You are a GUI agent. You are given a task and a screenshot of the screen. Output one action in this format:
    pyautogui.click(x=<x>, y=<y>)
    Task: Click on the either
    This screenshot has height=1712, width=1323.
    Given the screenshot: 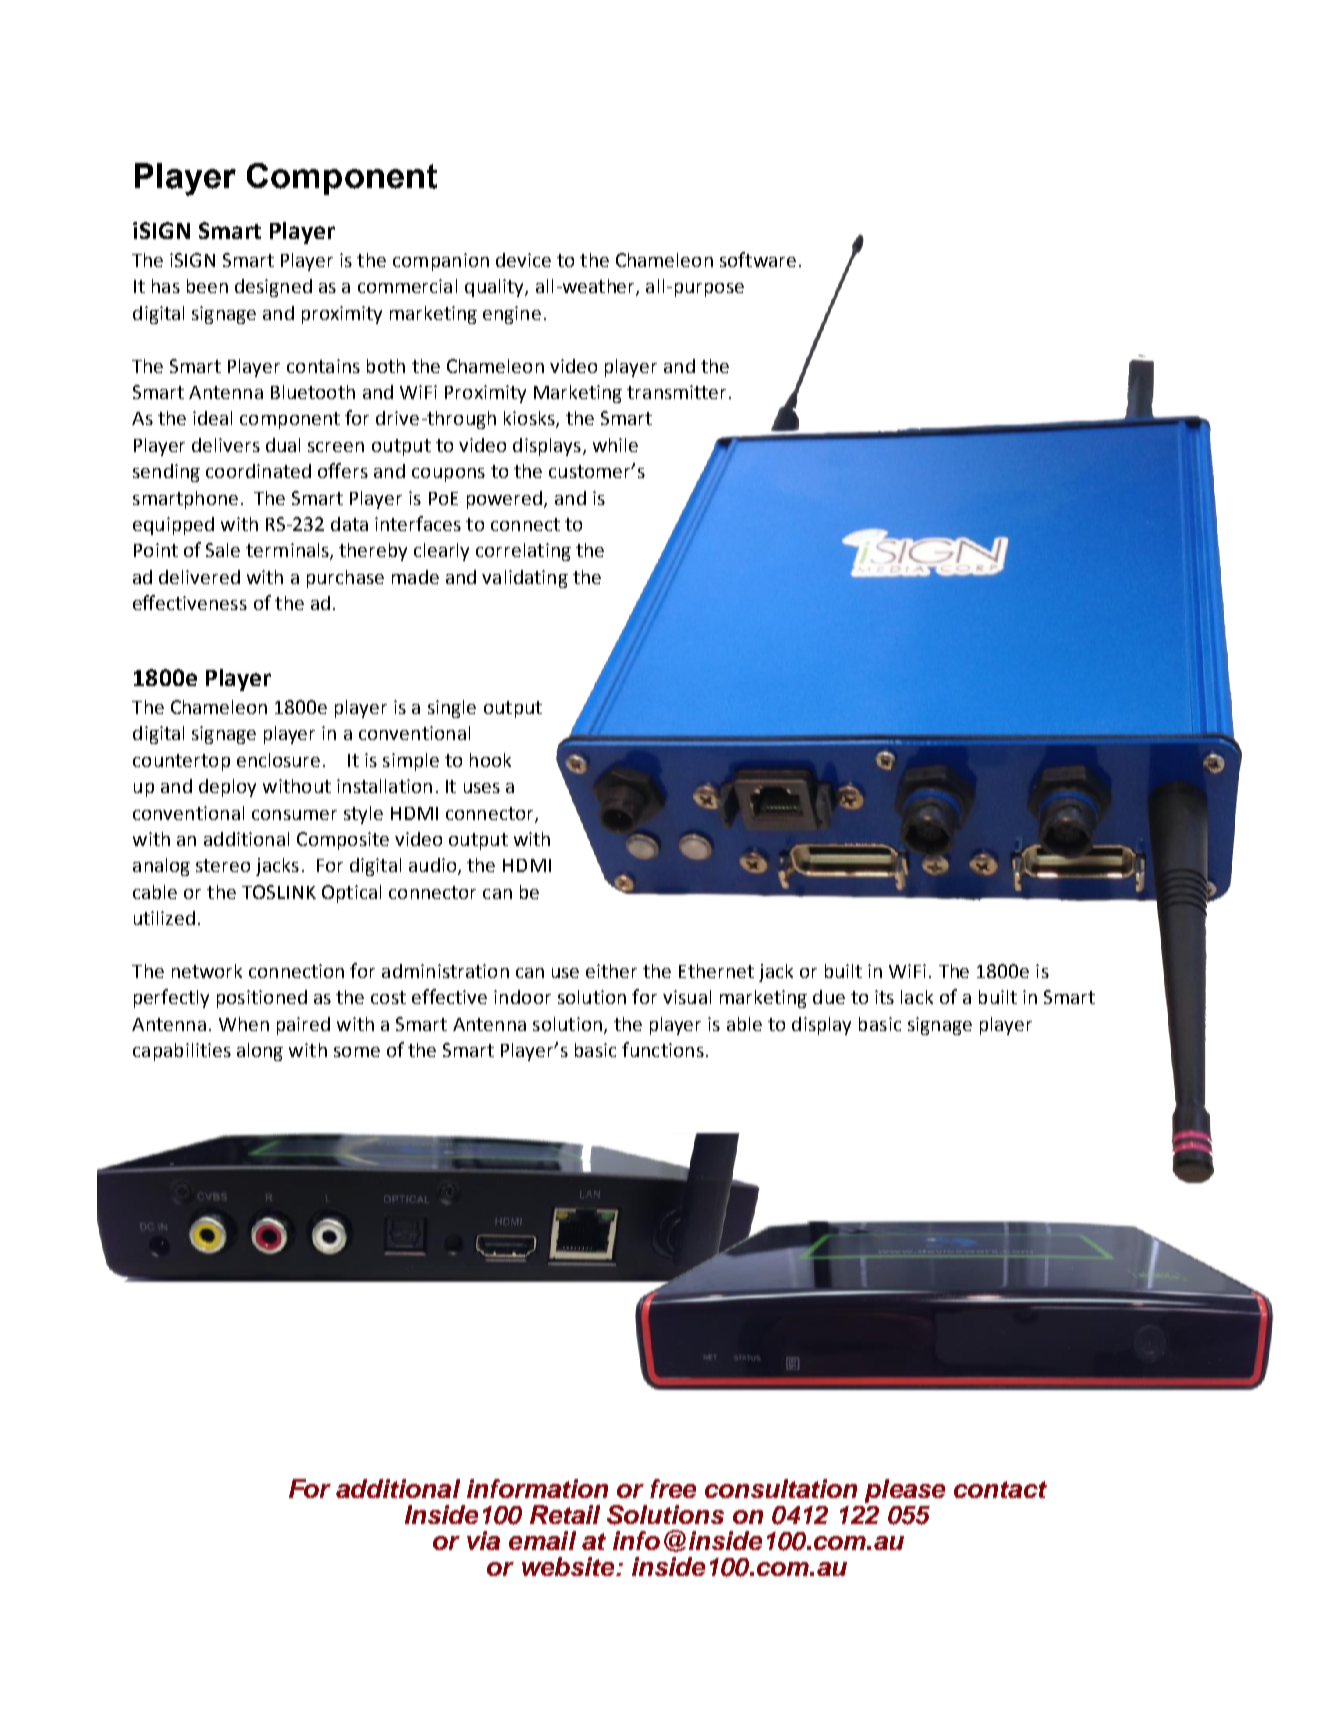 What is the action you would take?
    pyautogui.click(x=611, y=971)
